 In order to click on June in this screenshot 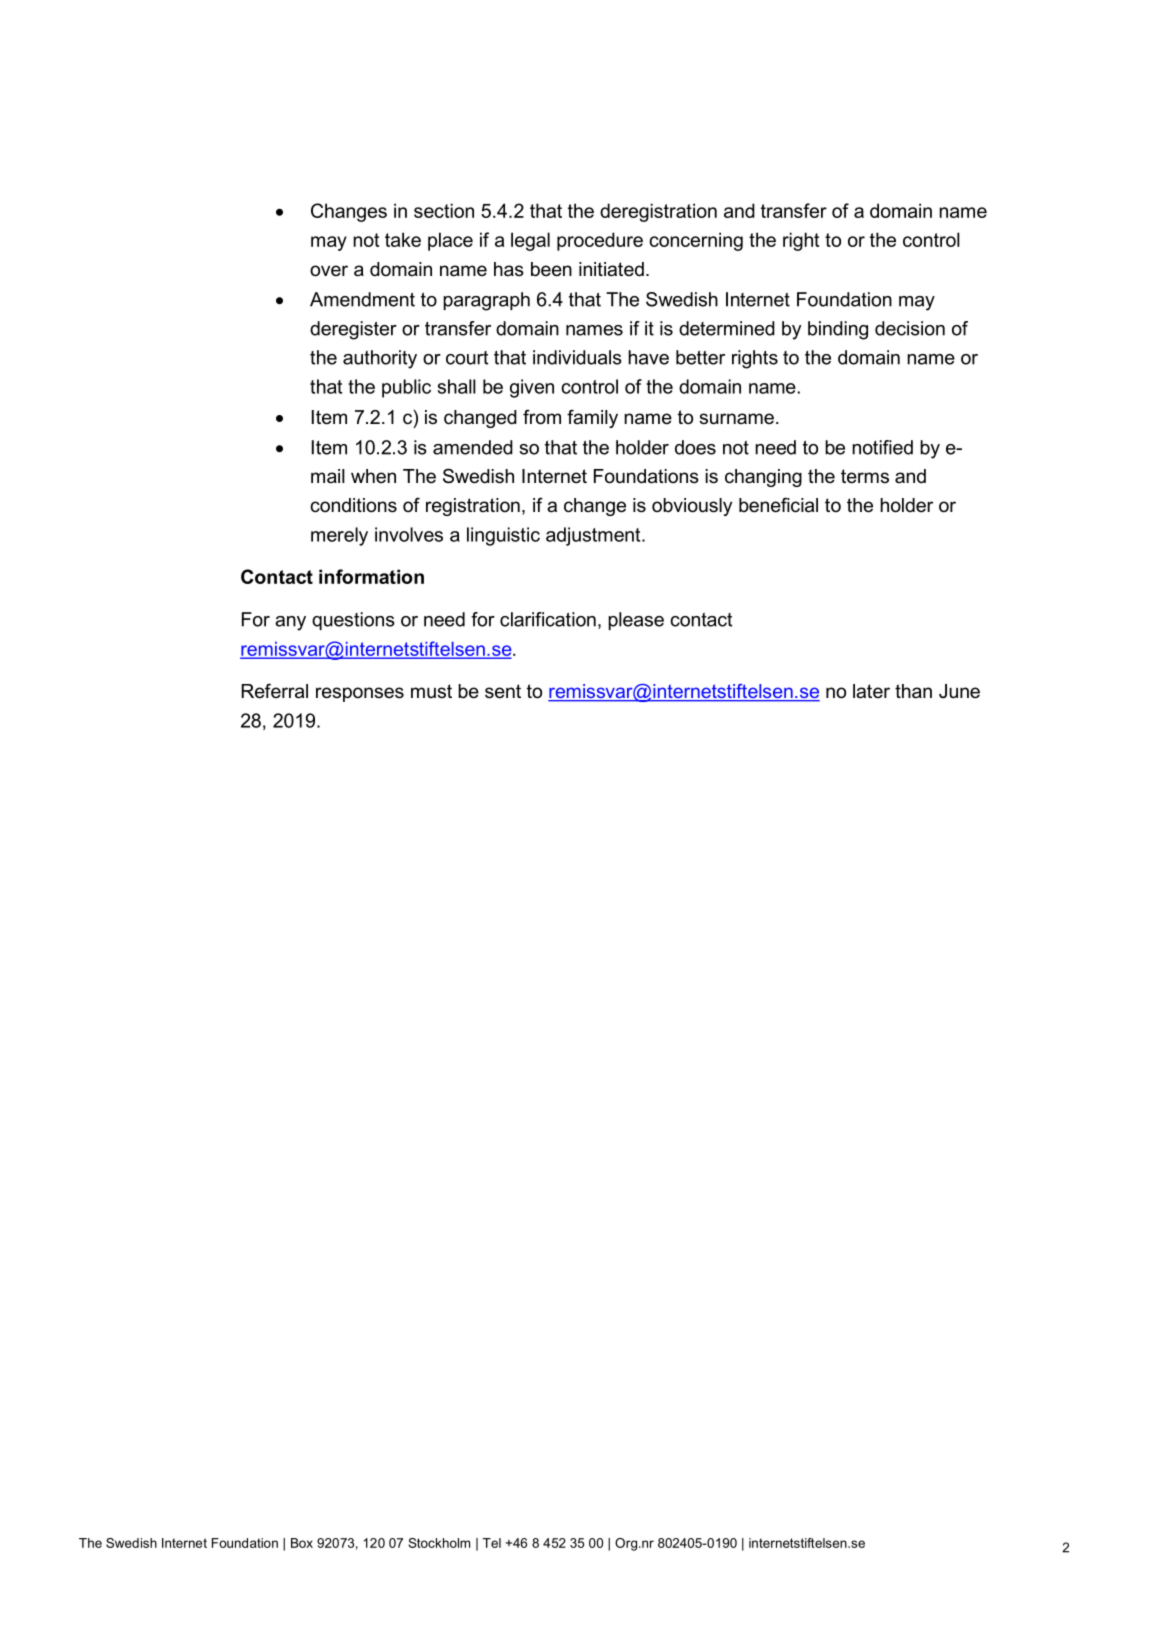, I will do `click(959, 691)`.
